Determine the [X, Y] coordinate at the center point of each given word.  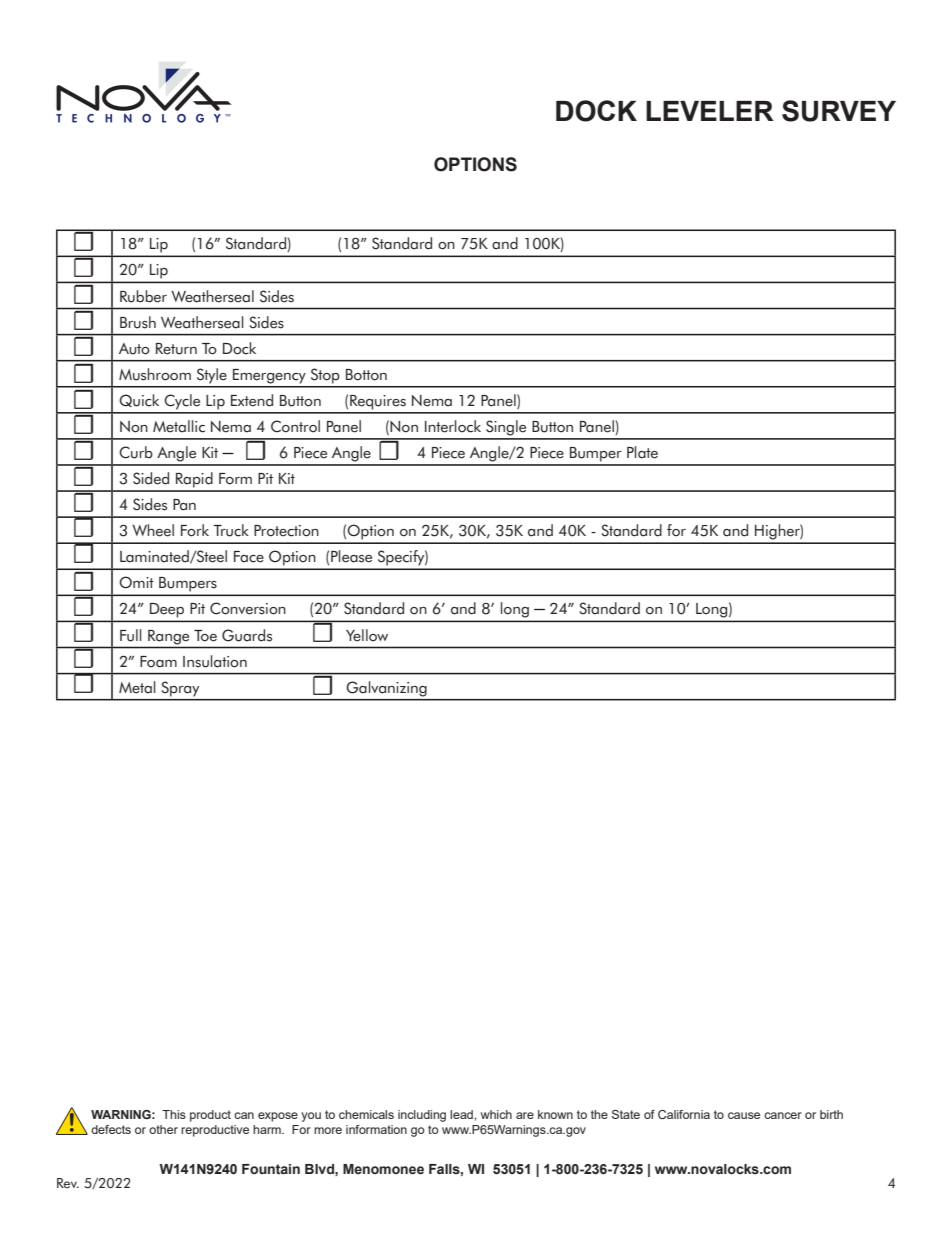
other [163, 1129]
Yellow [367, 635]
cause [744, 1115]
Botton [366, 375]
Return [176, 349]
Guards [247, 635]
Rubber [143, 296]
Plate [642, 452]
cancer [783, 1115]
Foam [158, 662]
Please [351, 556]
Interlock [453, 426]
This [174, 1114]
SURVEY [839, 111]
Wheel [153, 530]
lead [462, 1114]
